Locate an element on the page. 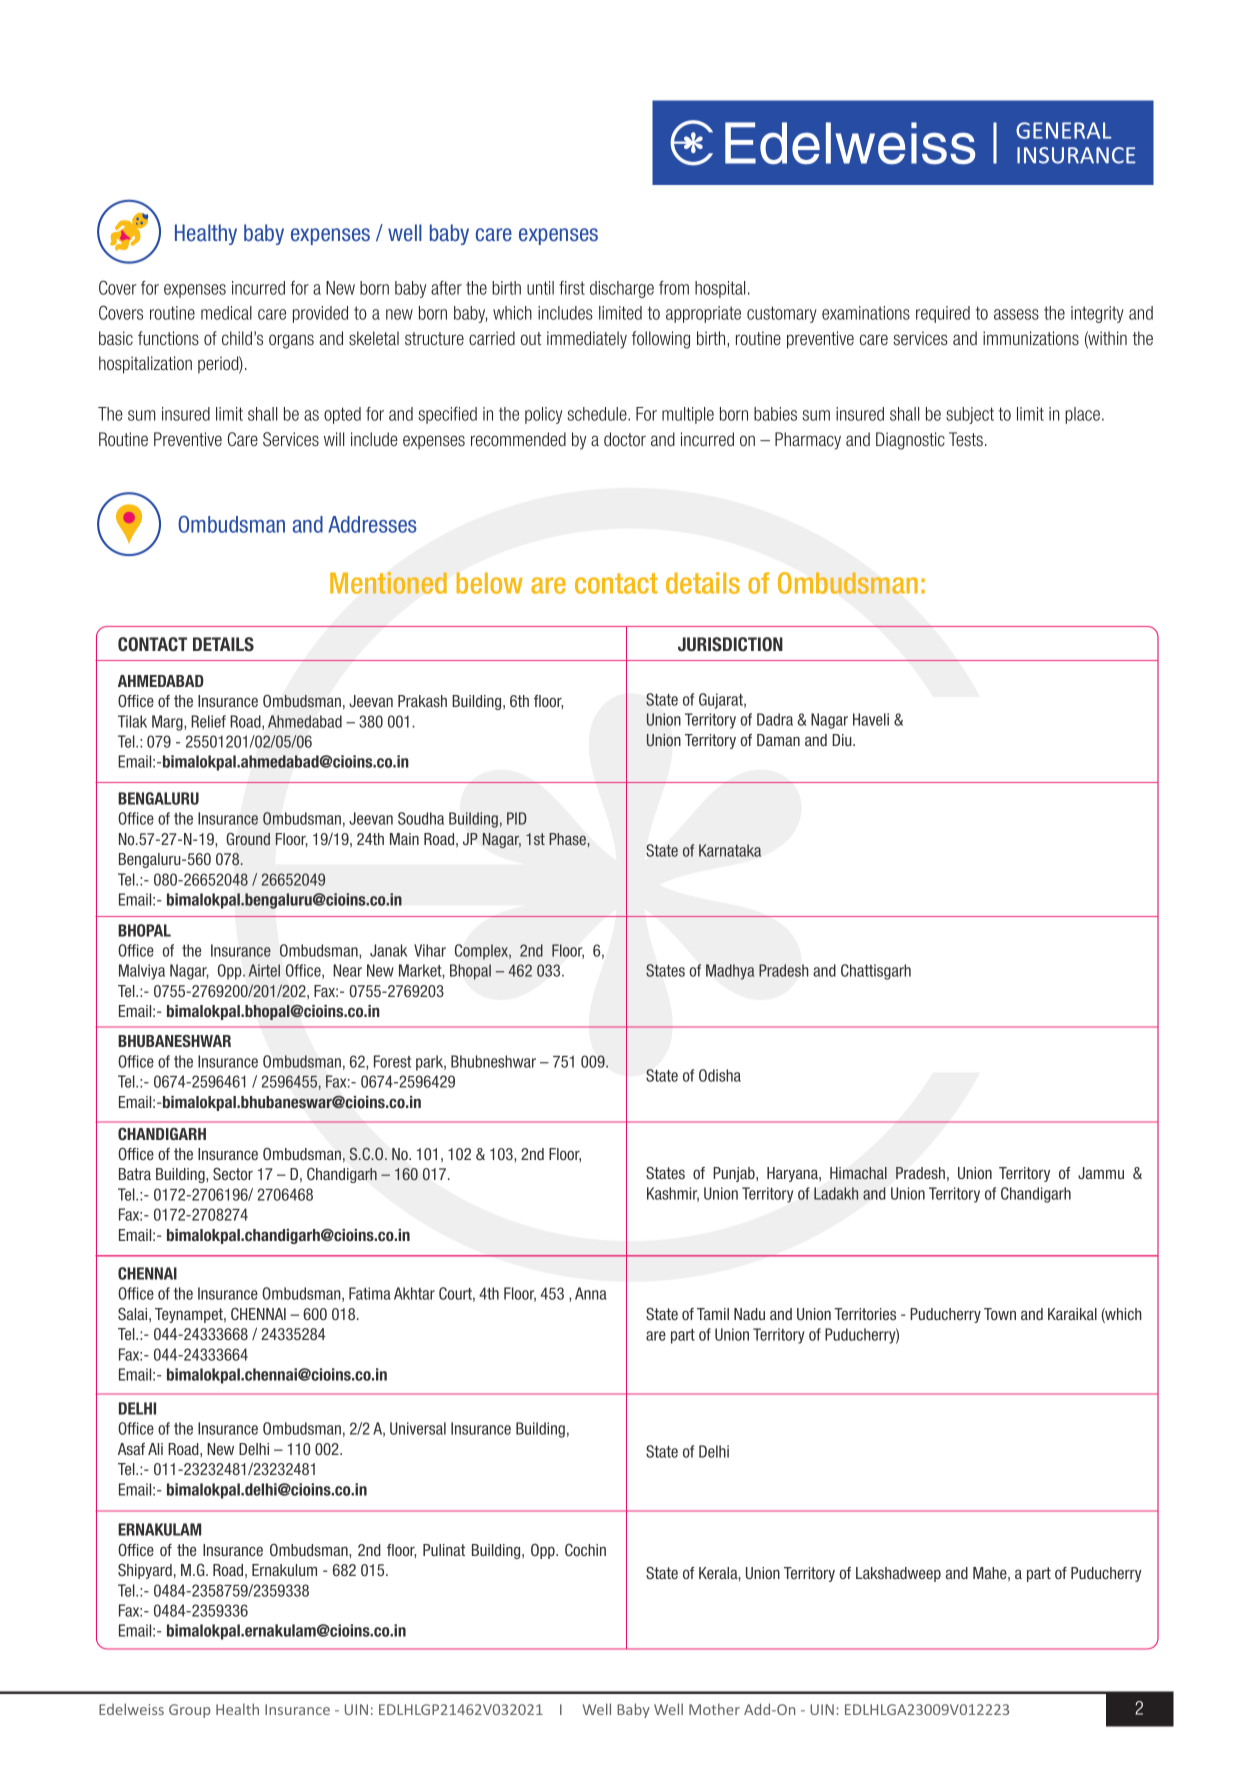  medical is located at coordinates (226, 313).
